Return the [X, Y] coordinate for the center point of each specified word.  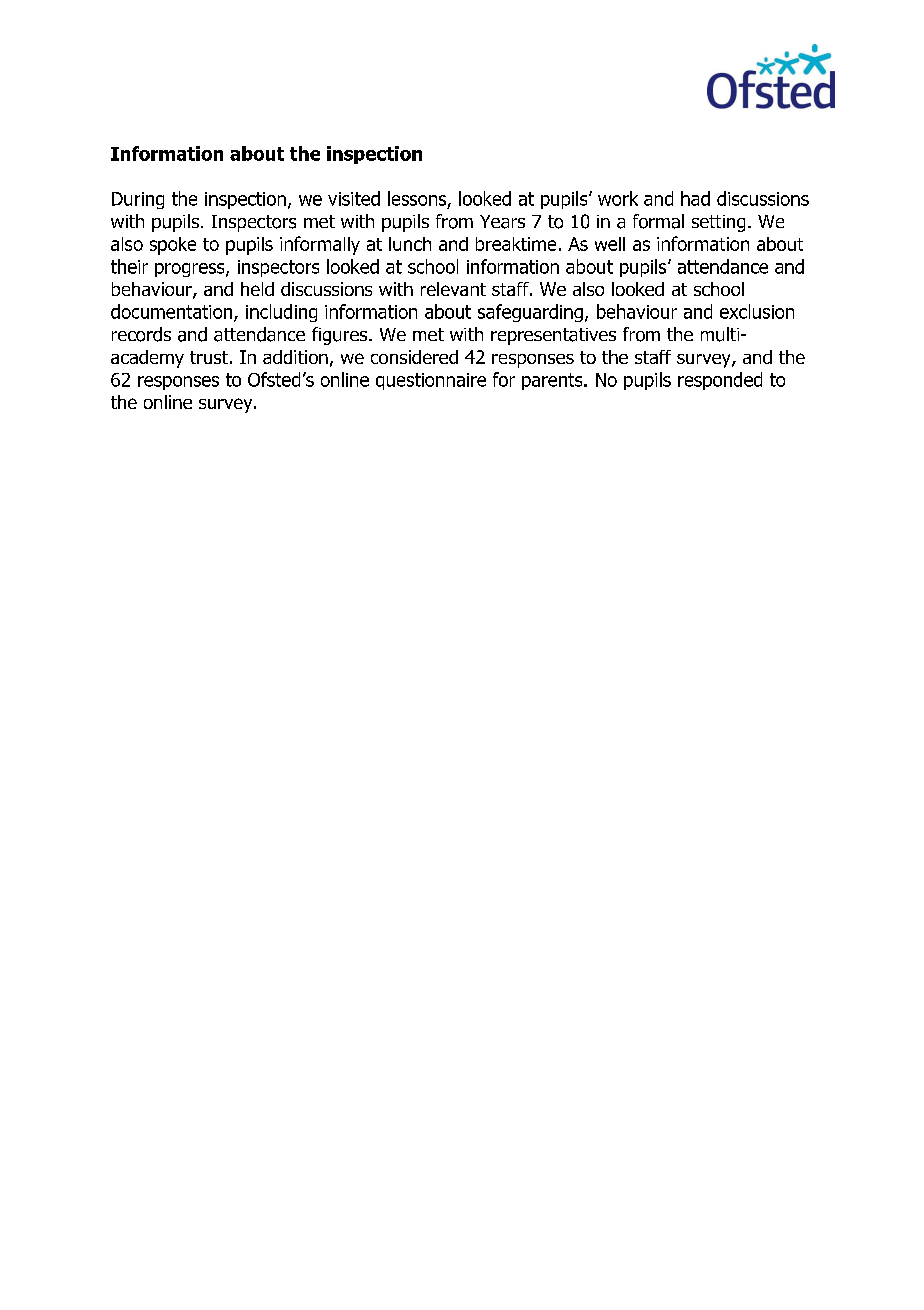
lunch [410, 244]
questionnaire [431, 381]
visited [354, 198]
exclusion [757, 311]
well [610, 244]
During [138, 200]
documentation [173, 312]
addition [295, 357]
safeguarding [530, 313]
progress [191, 270]
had [695, 198]
